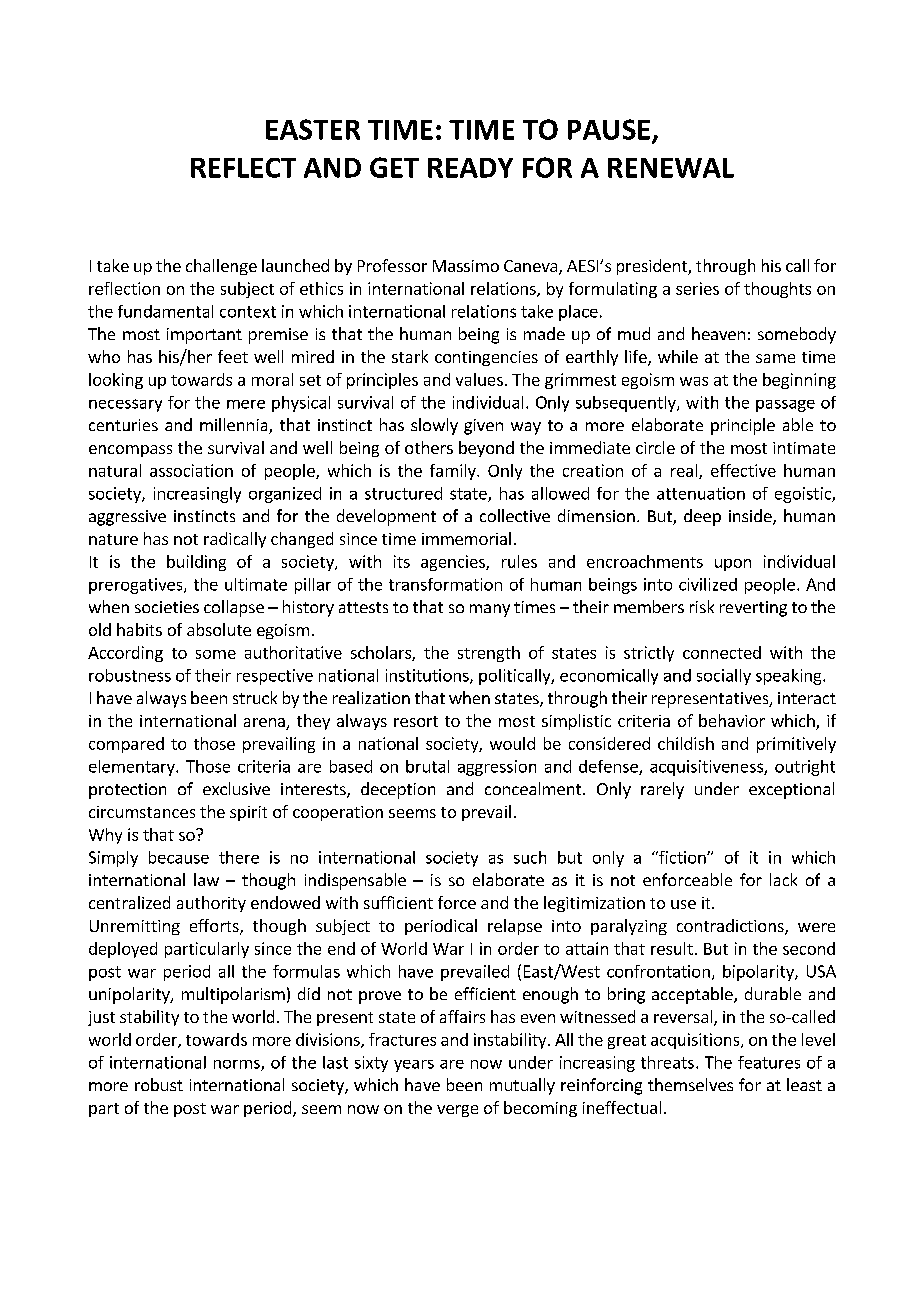 This screenshot has width=924, height=1308. What do you see at coordinates (246, 404) in the screenshot?
I see `mere` at bounding box center [246, 404].
